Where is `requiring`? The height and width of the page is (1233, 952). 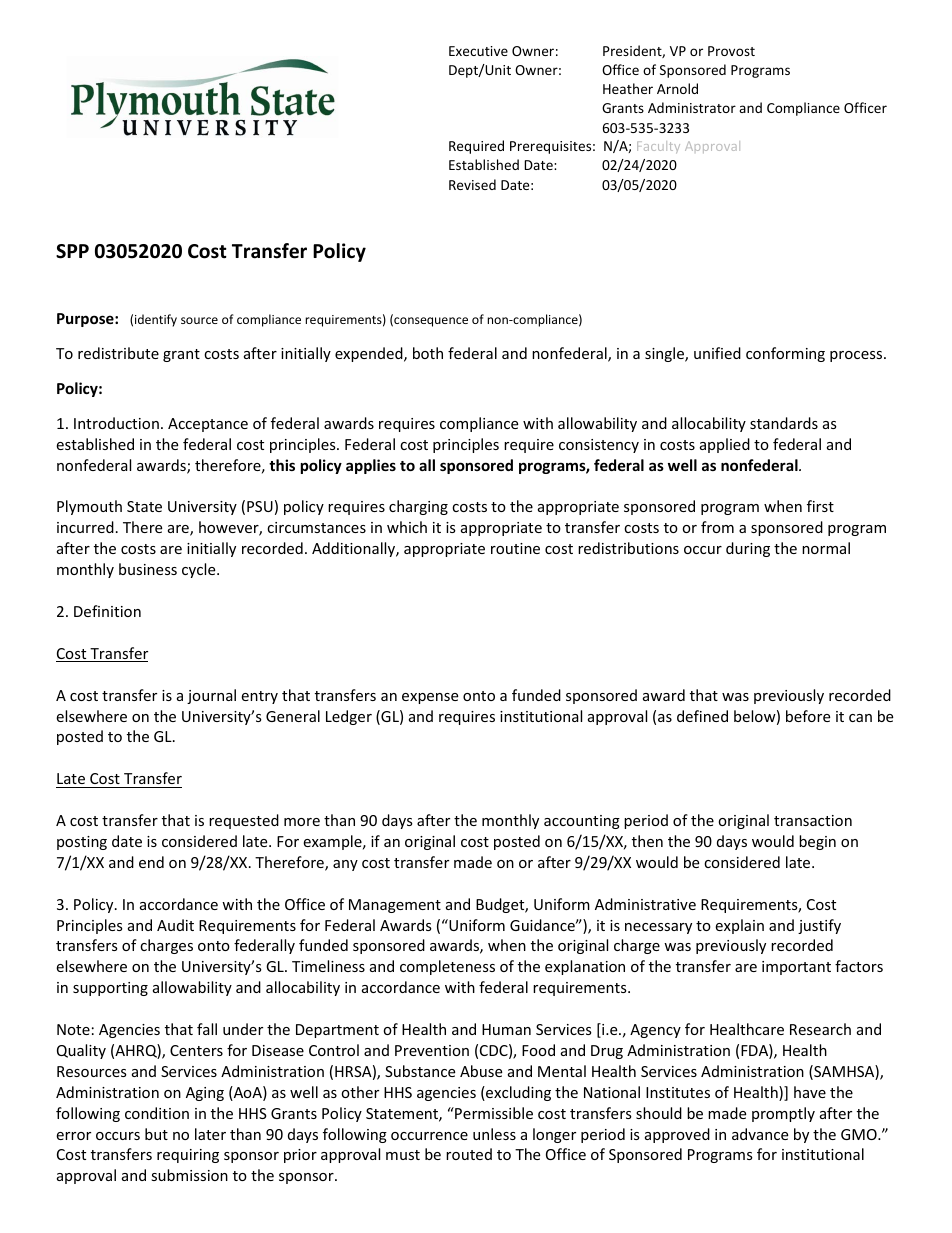 requiring is located at coordinates (188, 1156).
